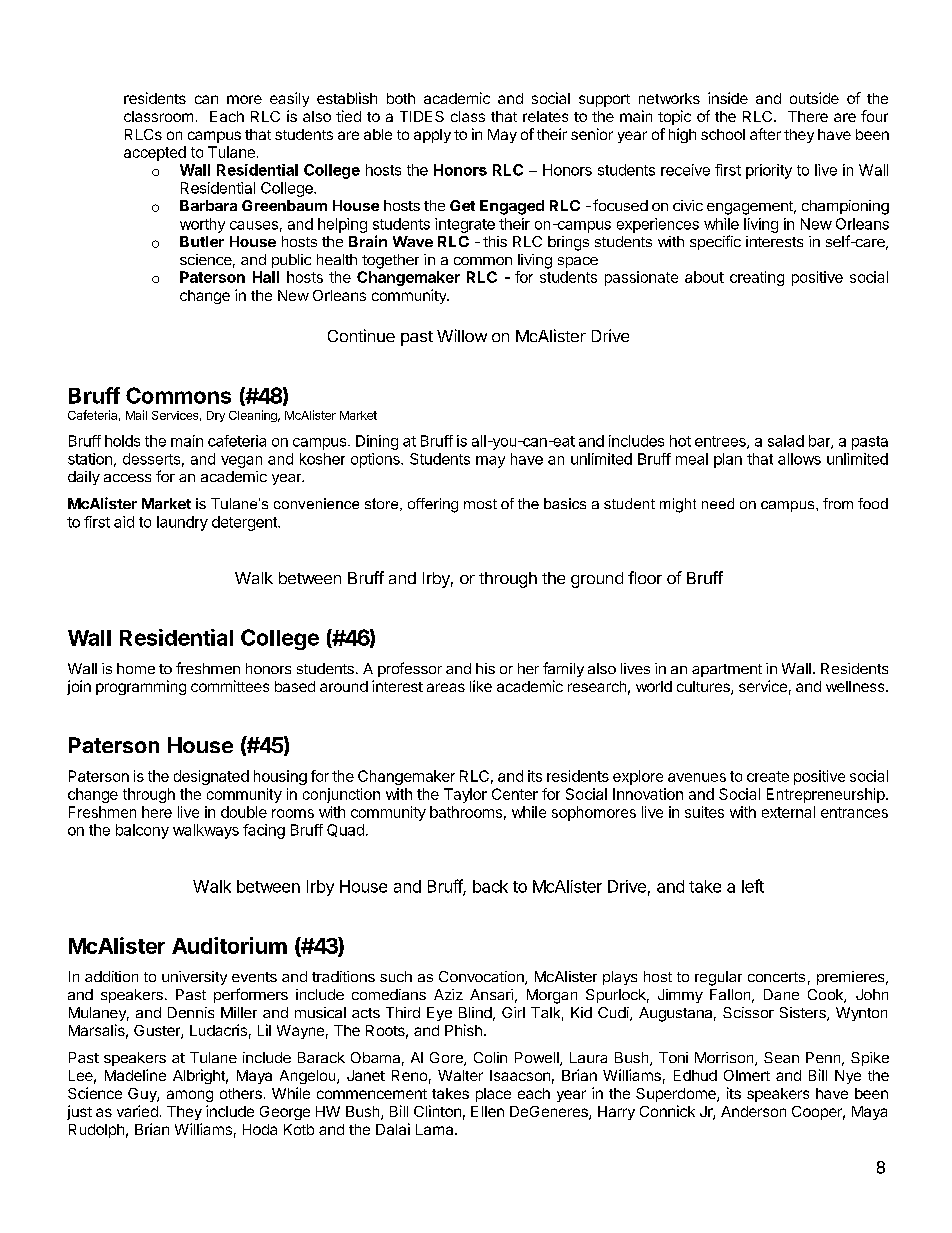 The width and height of the screenshot is (952, 1233). What do you see at coordinates (136, 668) in the screenshot?
I see `home` at bounding box center [136, 668].
